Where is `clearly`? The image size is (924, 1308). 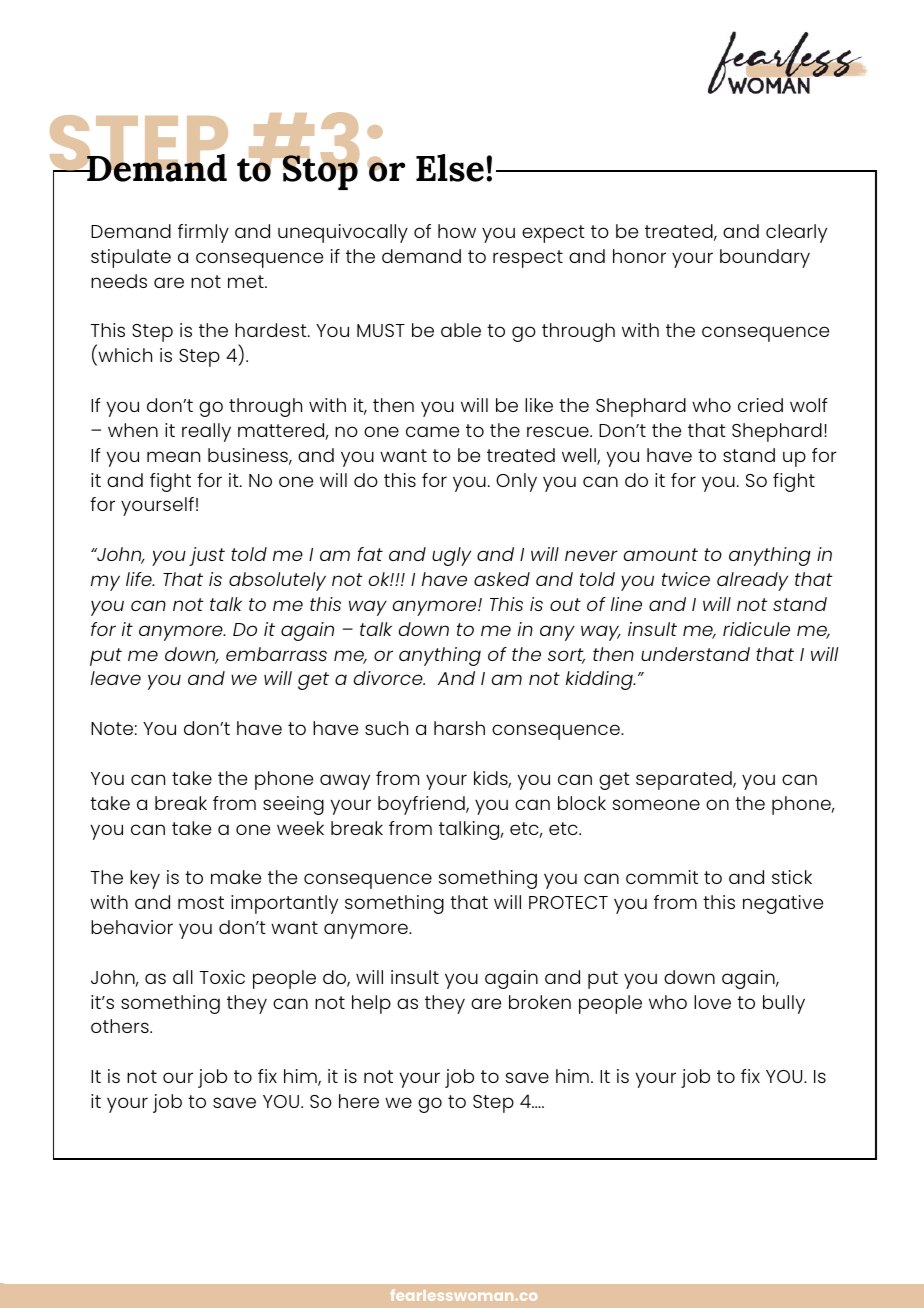
clearly is located at coordinates (796, 233).
